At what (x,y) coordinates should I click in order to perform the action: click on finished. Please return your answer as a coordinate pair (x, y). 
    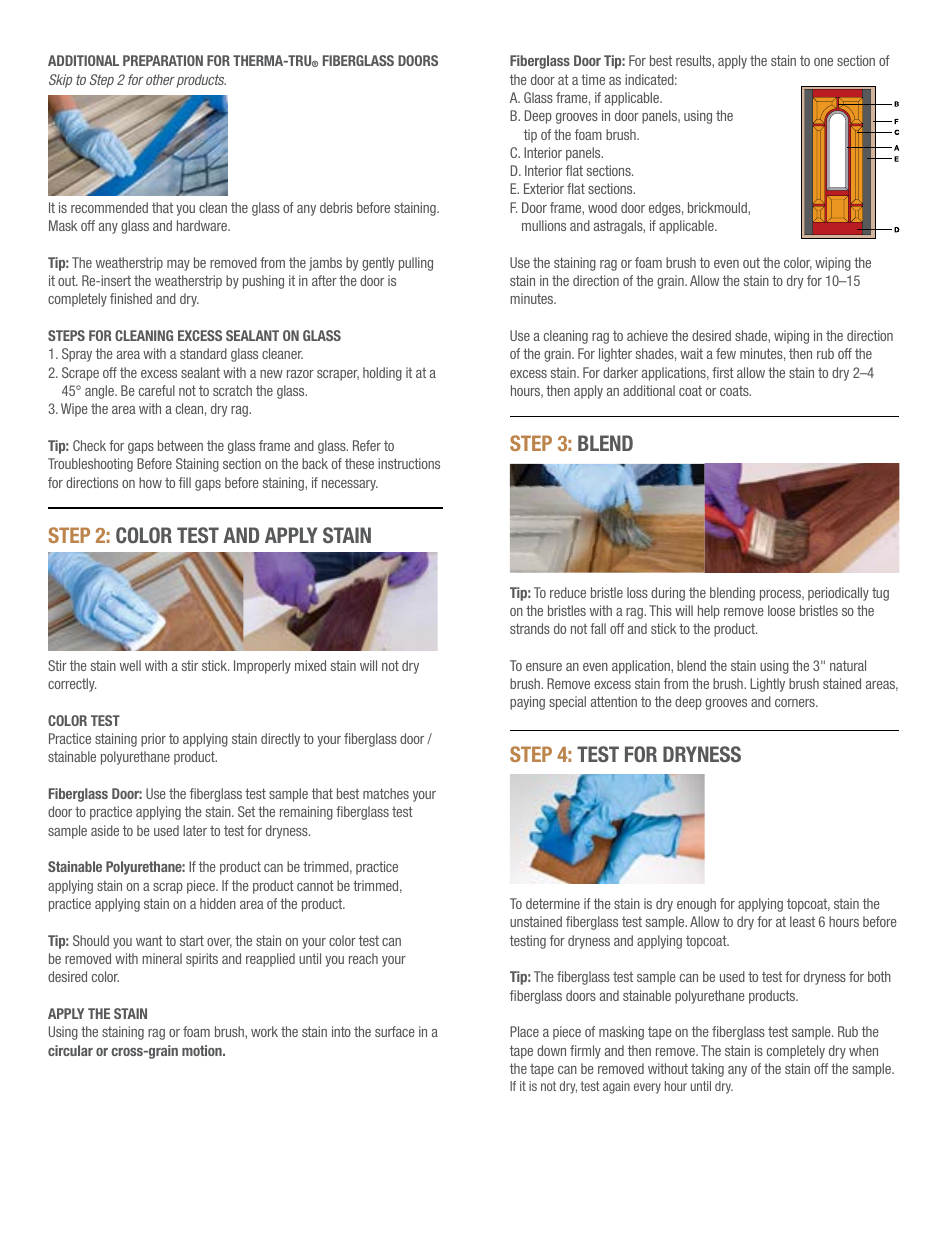
    Looking at the image, I should click on (131, 298).
